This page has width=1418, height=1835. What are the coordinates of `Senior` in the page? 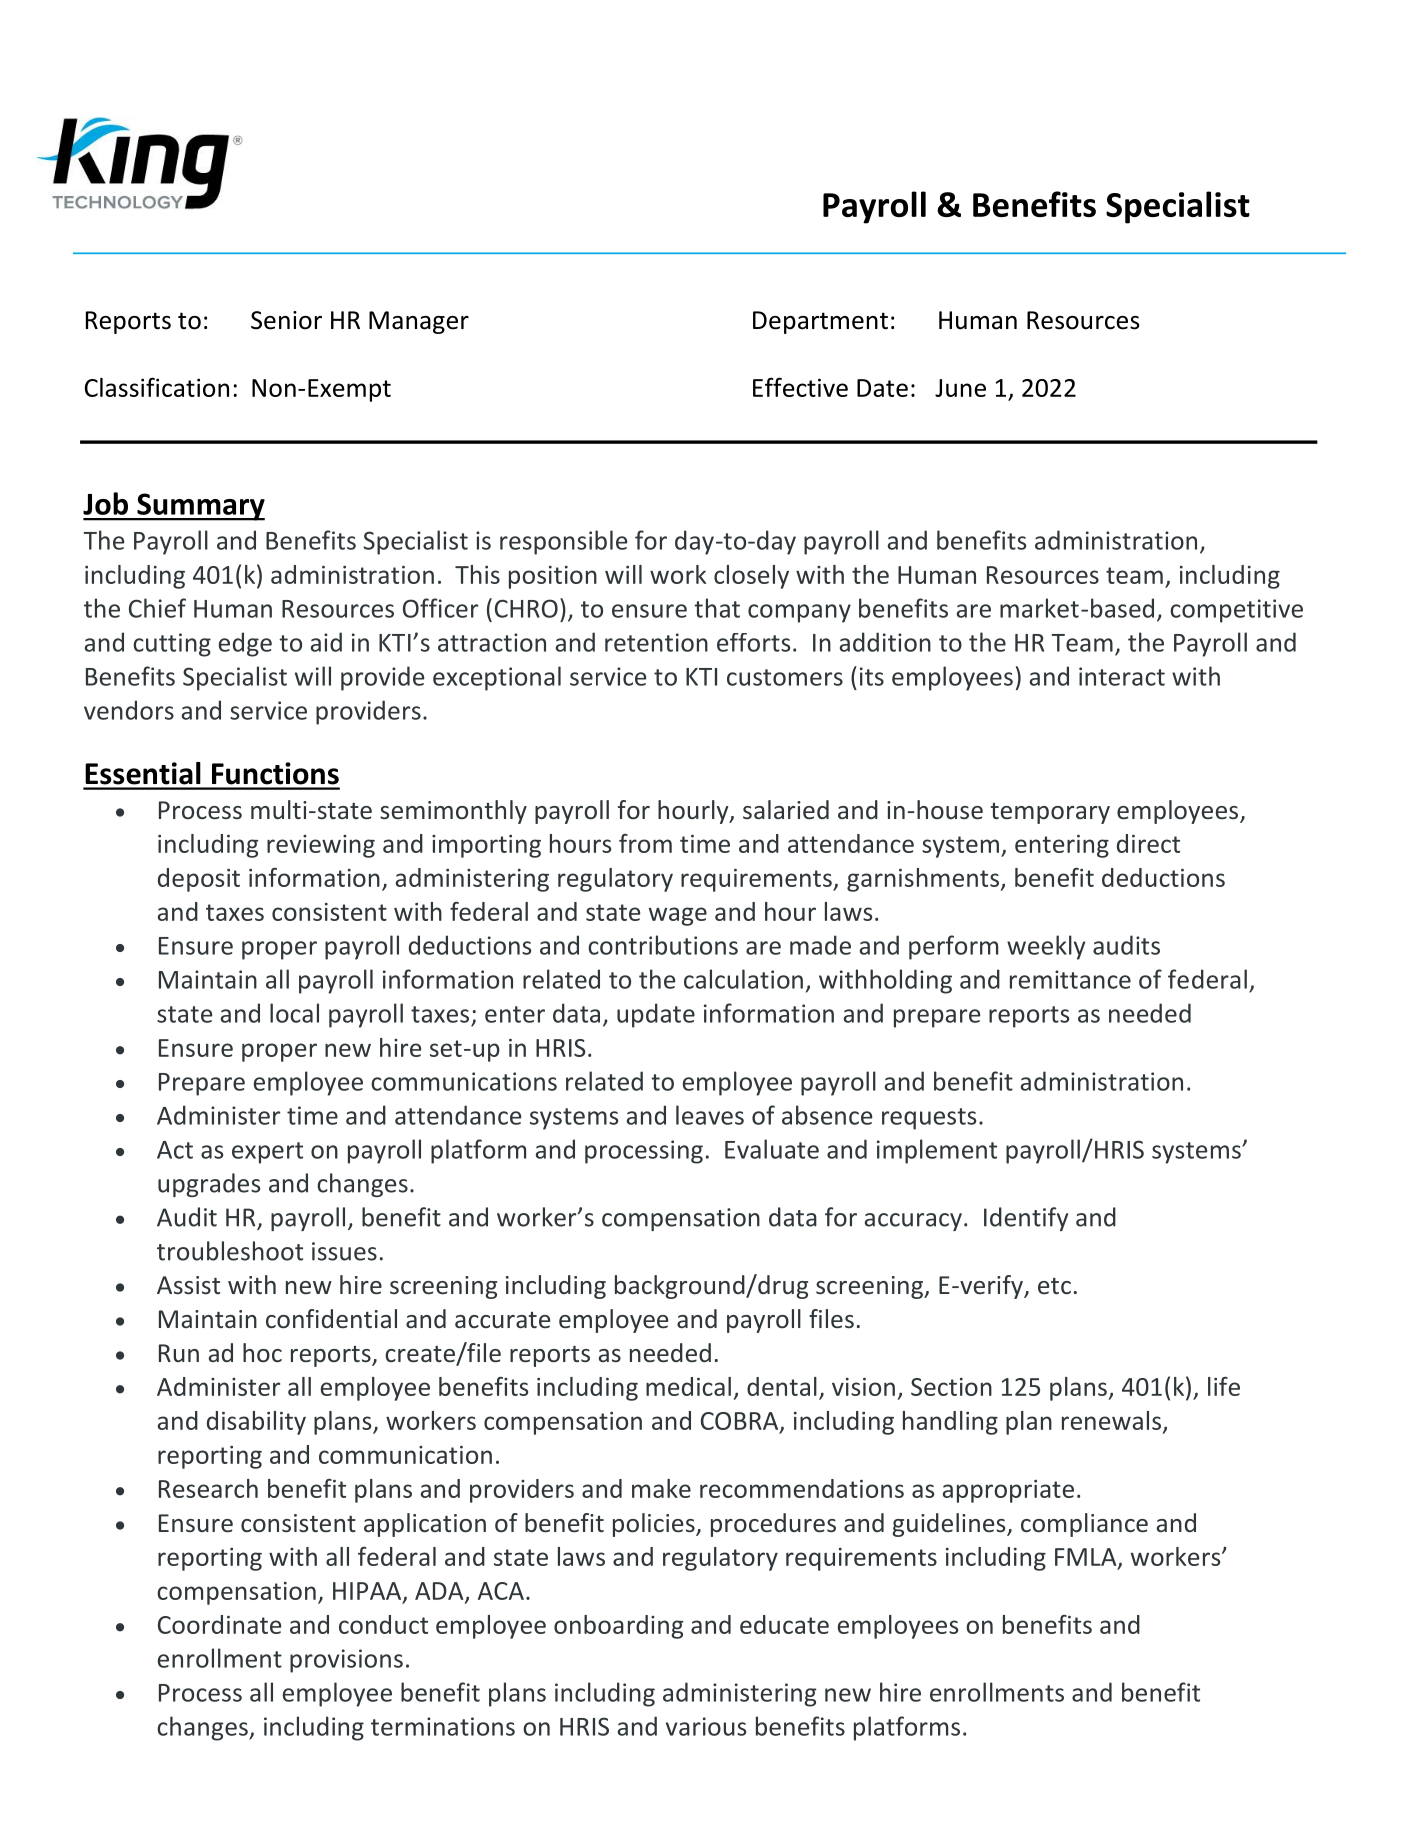 It's located at (286, 320).
